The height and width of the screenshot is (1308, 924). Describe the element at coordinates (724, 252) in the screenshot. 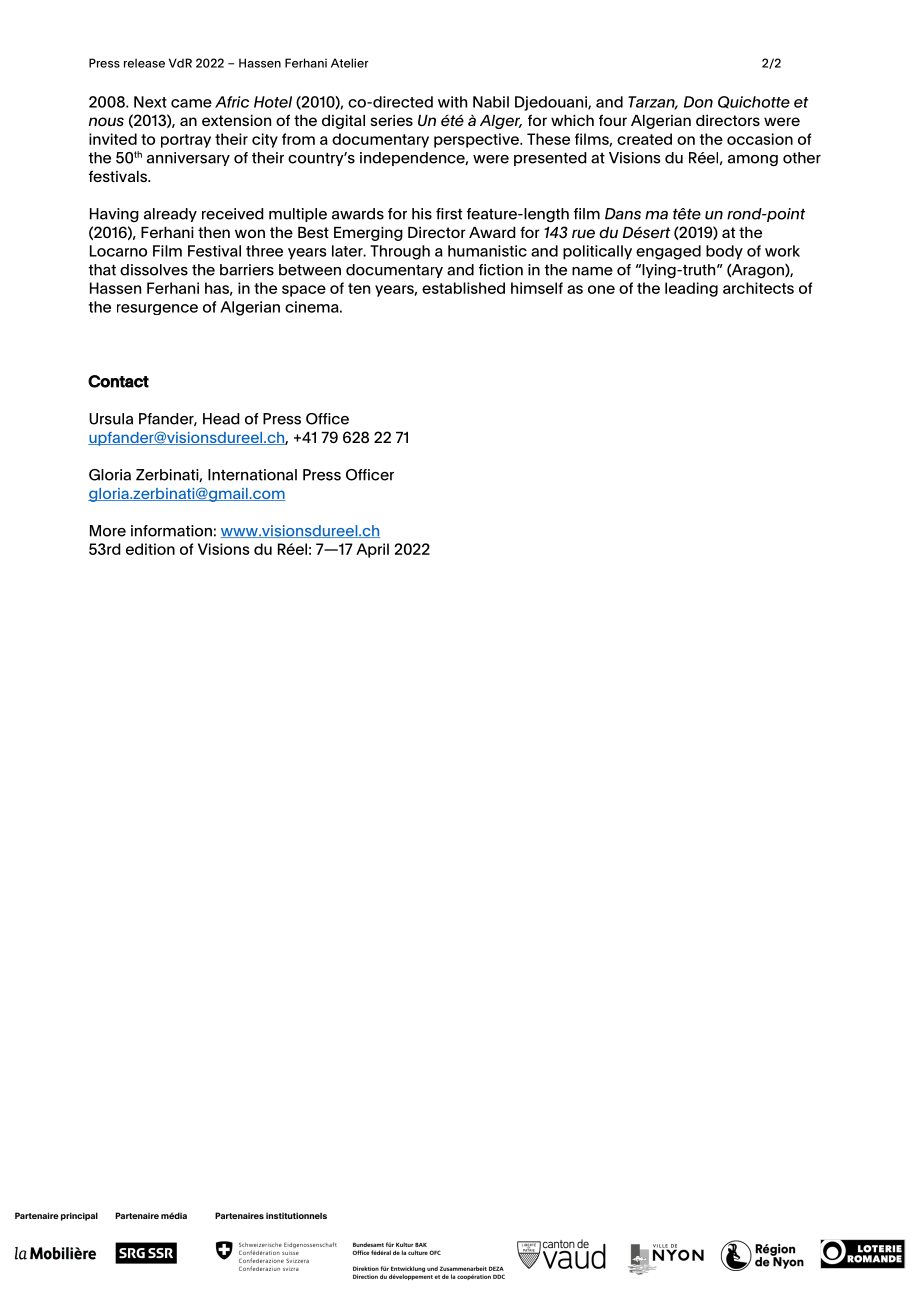

I see `body` at that location.
